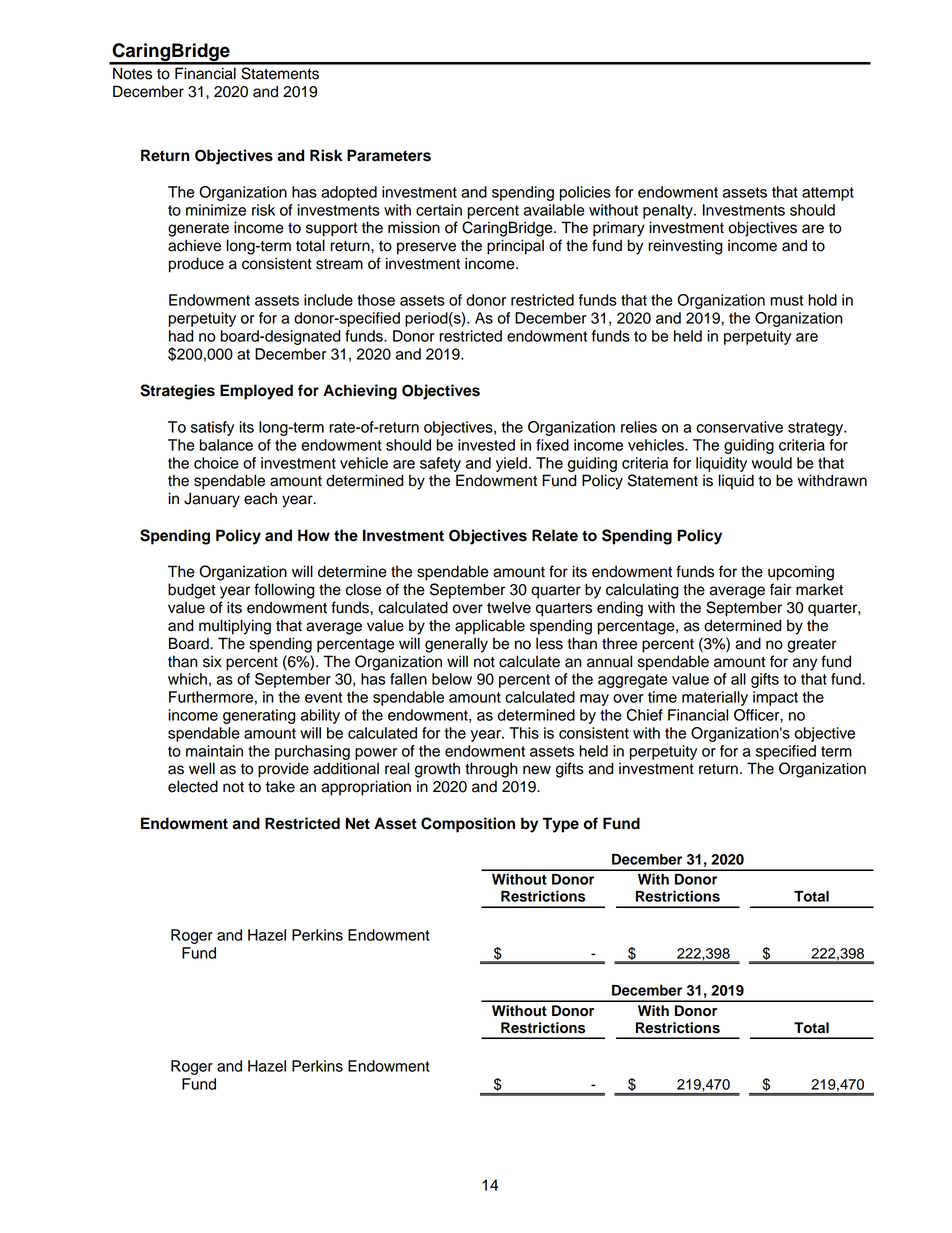 This image has width=952, height=1233. Describe the element at coordinates (486, 445) in the image. I see `invested` at that location.
